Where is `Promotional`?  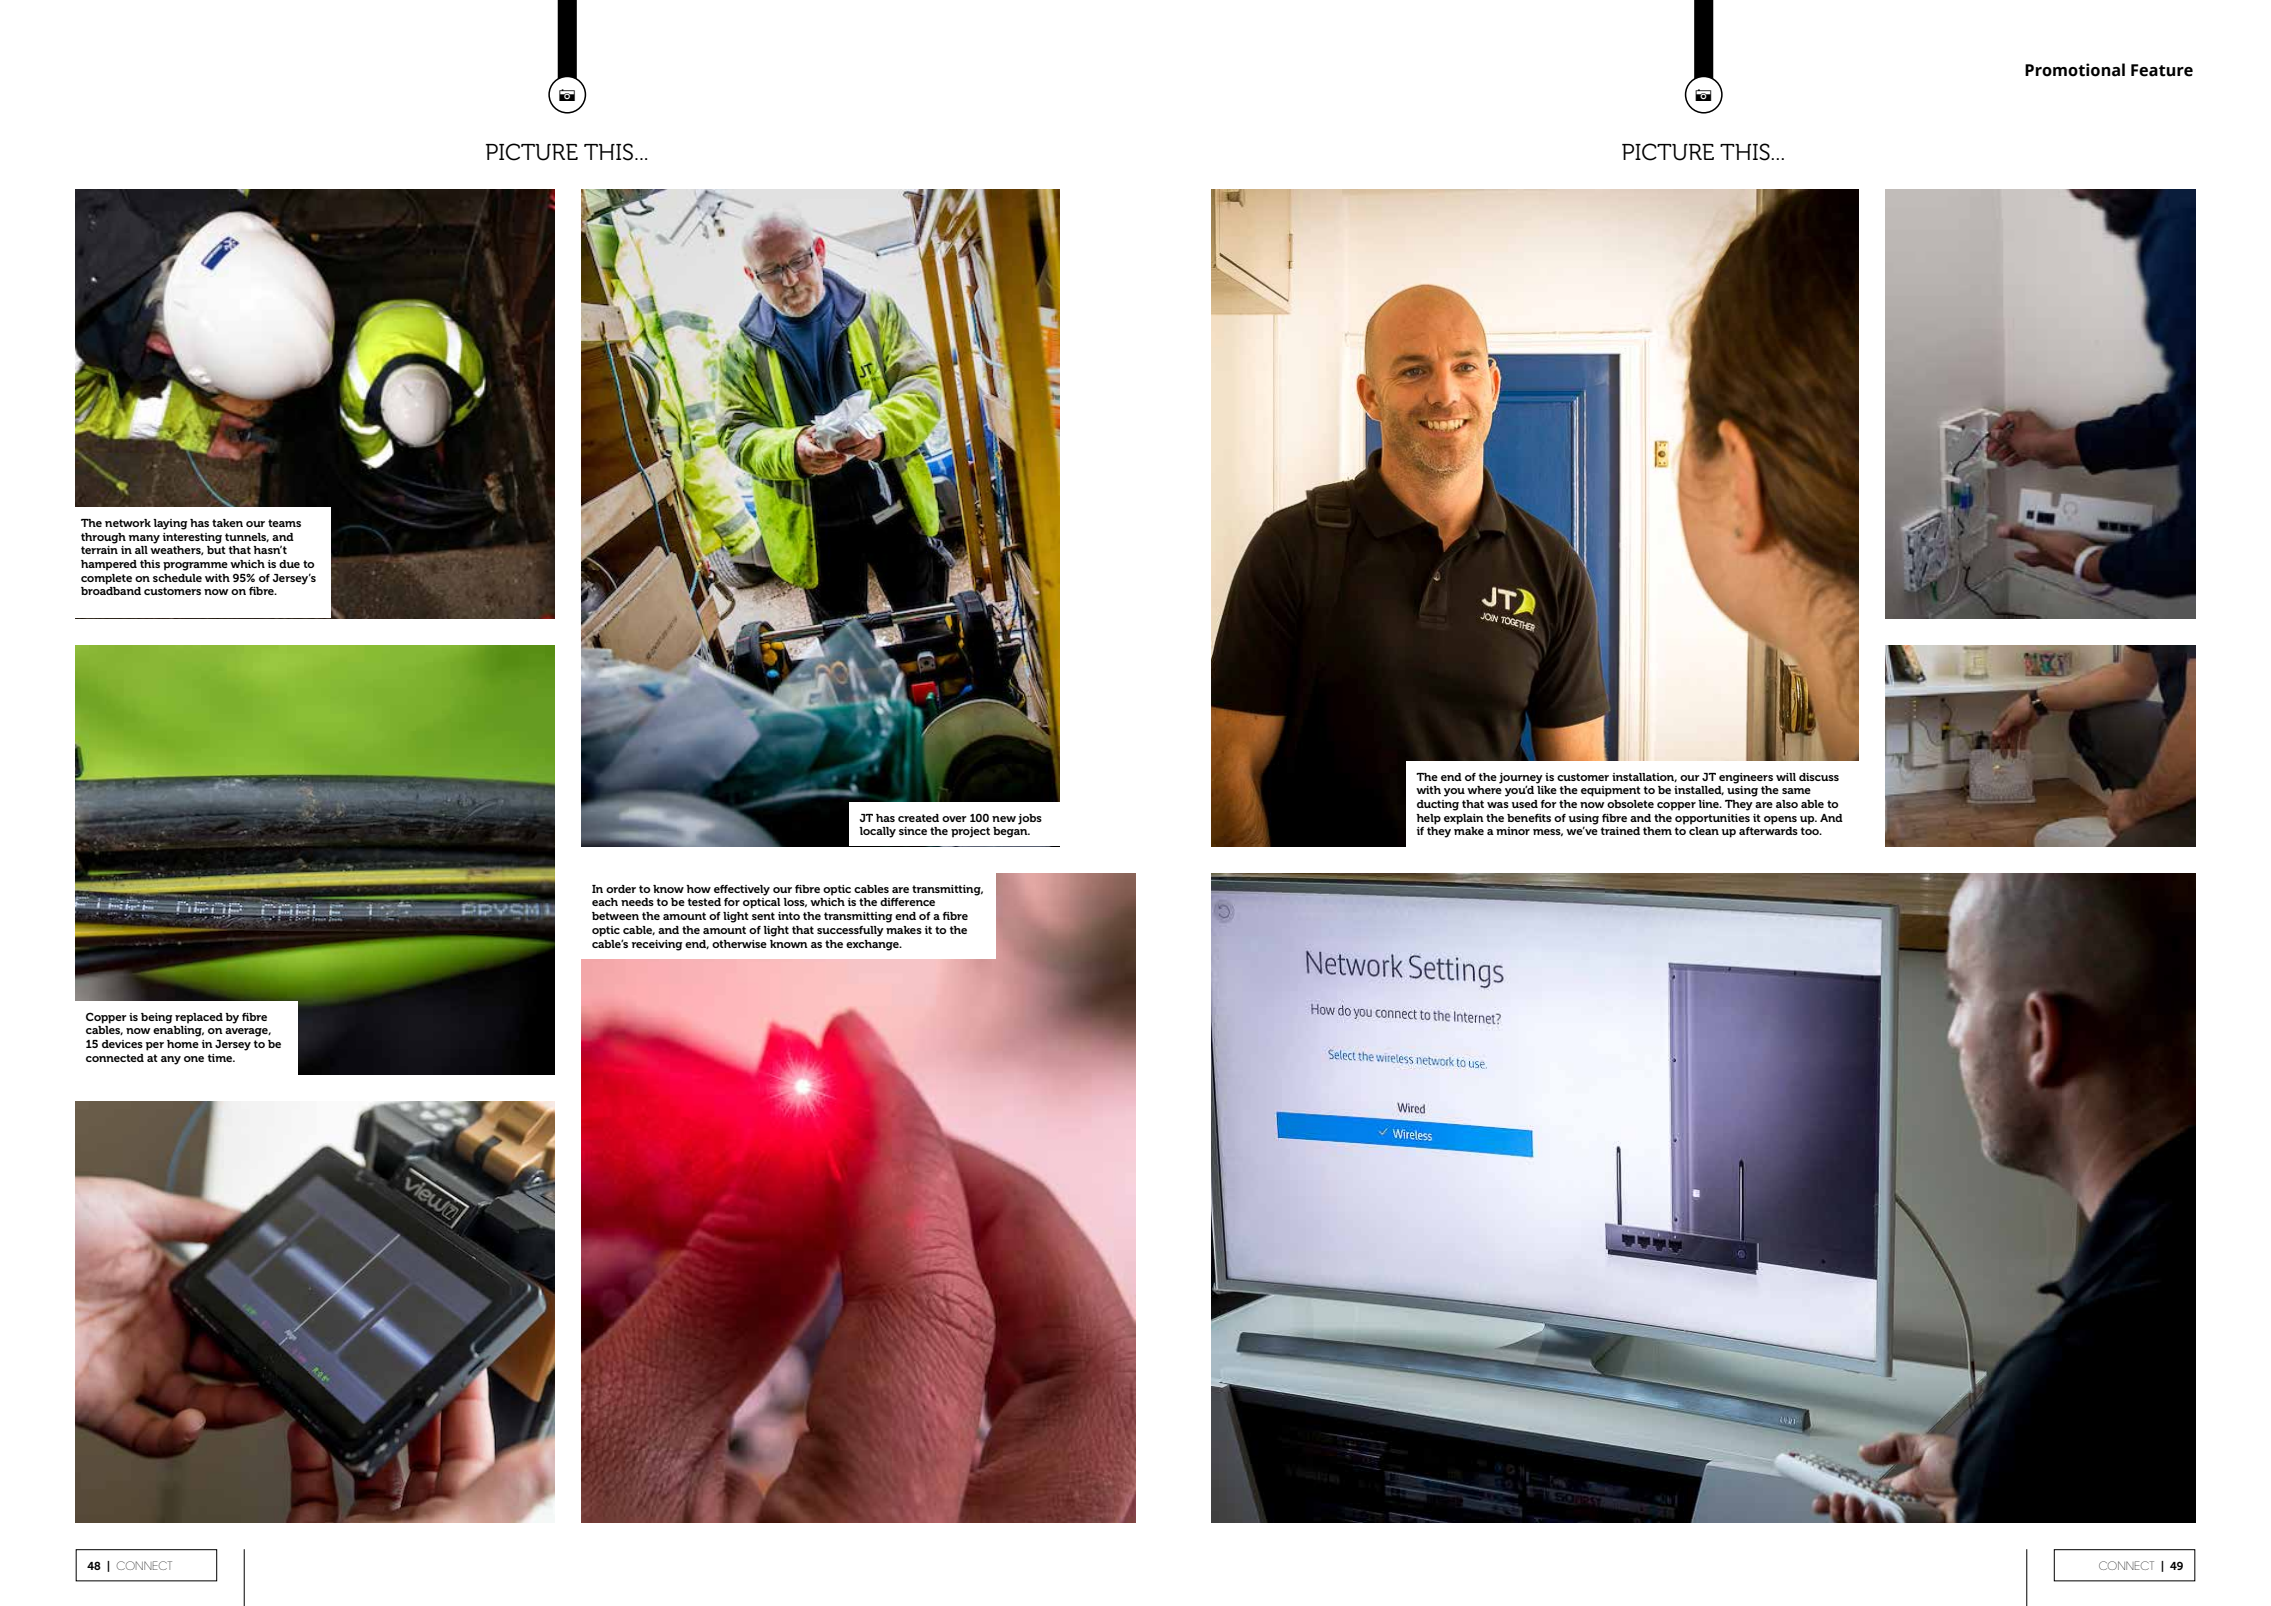
Promotional is located at coordinates (2075, 70).
